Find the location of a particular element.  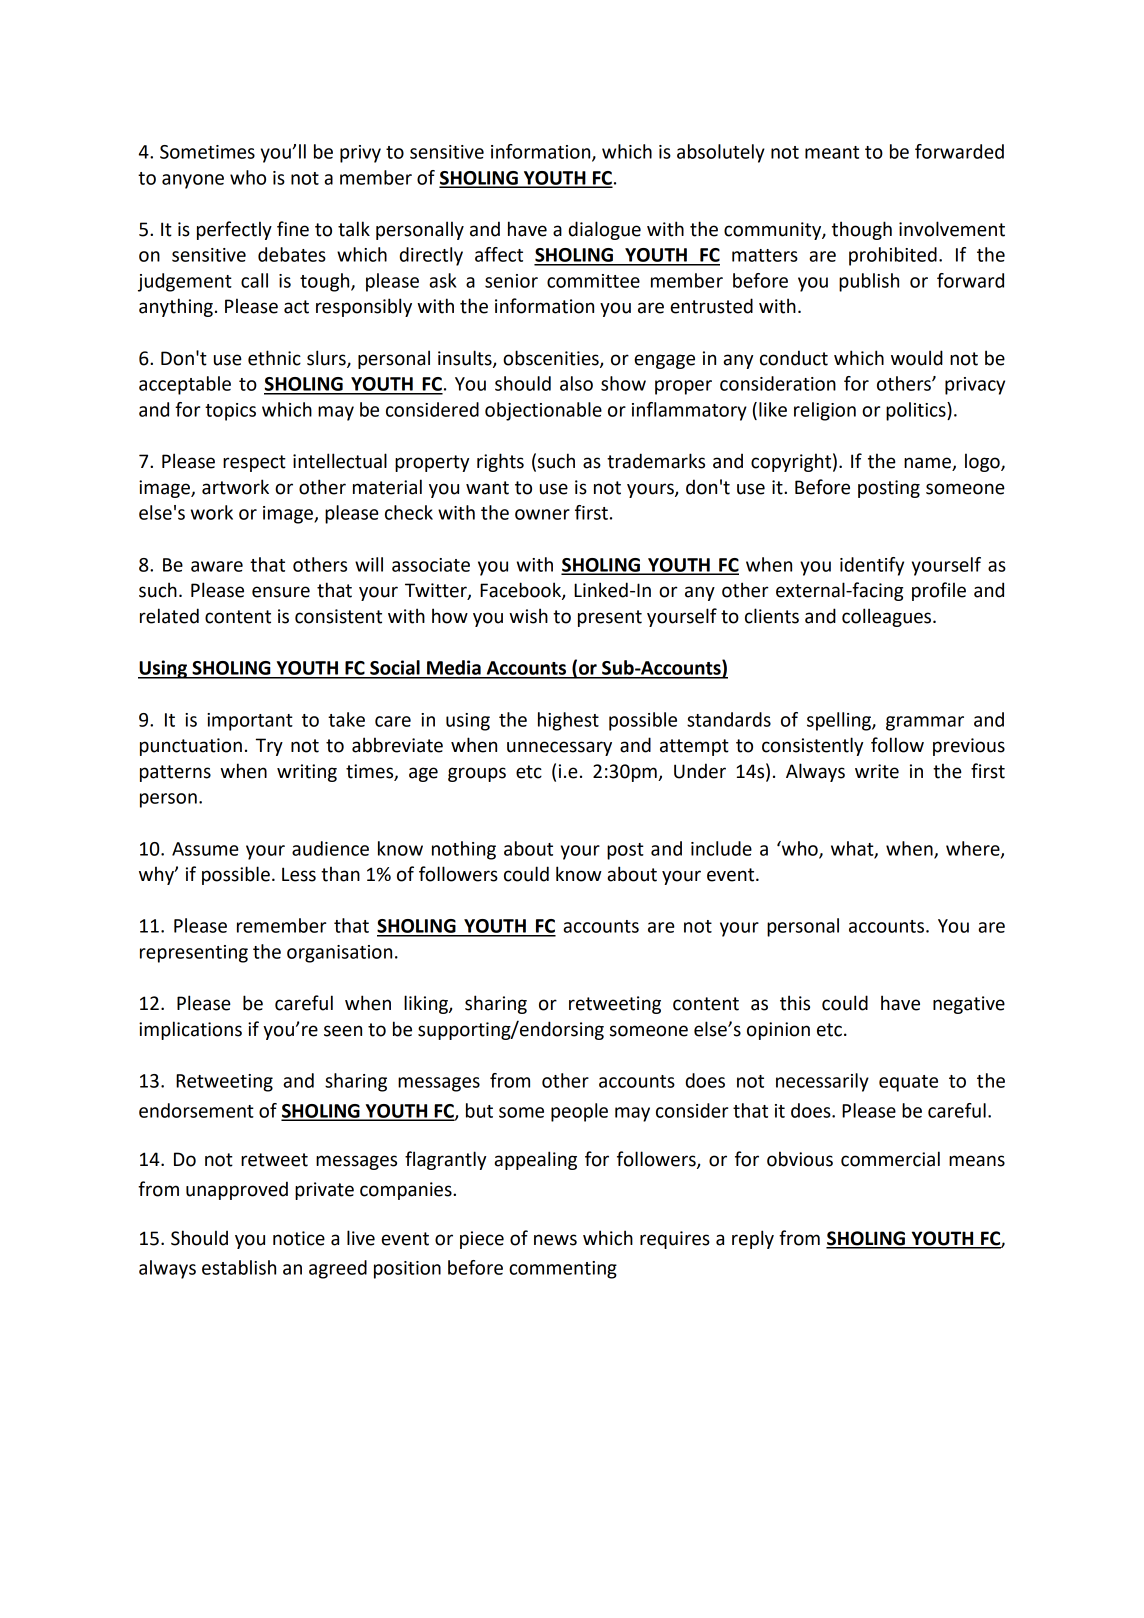

wish is located at coordinates (528, 616).
